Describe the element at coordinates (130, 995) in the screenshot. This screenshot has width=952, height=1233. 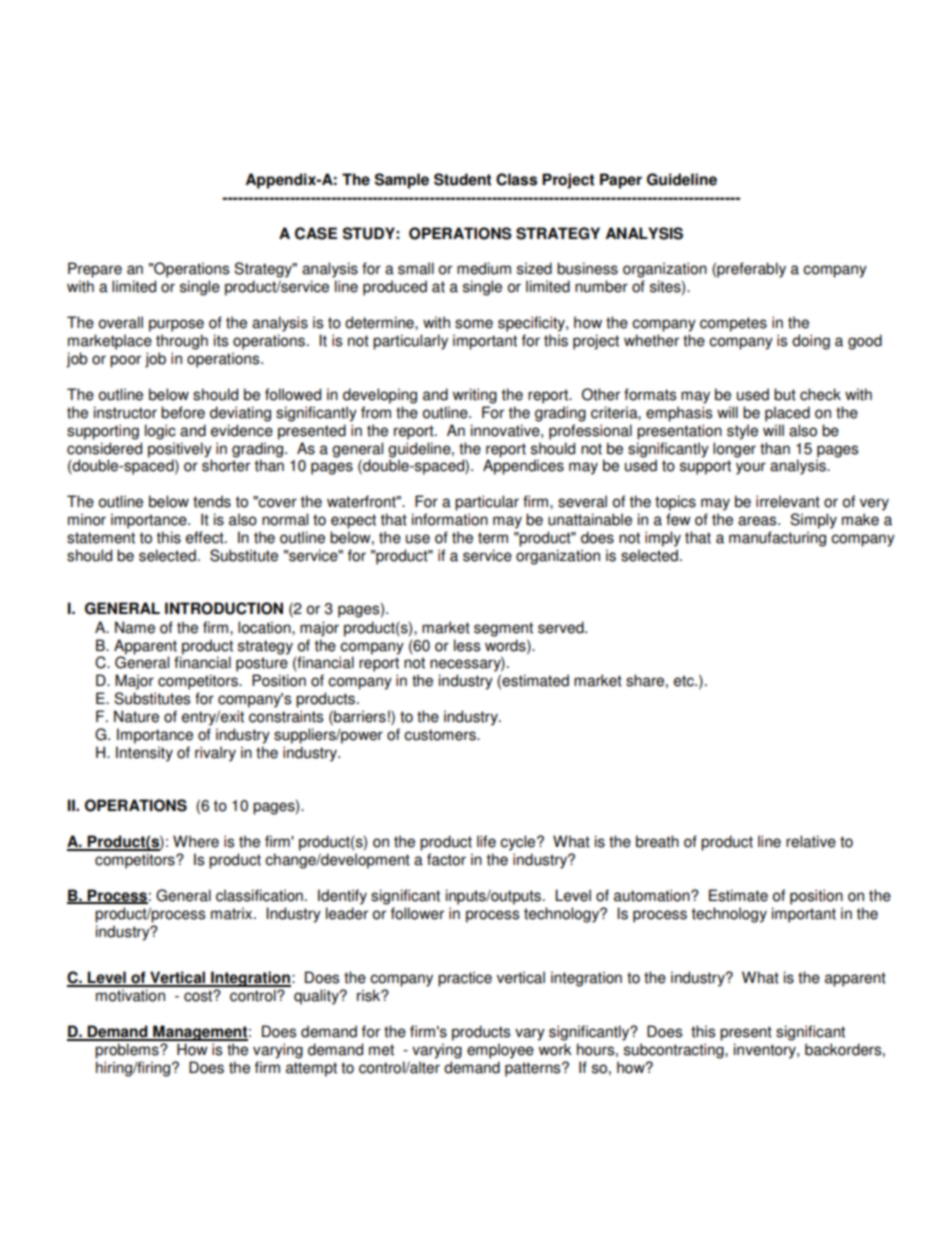
I see `motivation` at that location.
